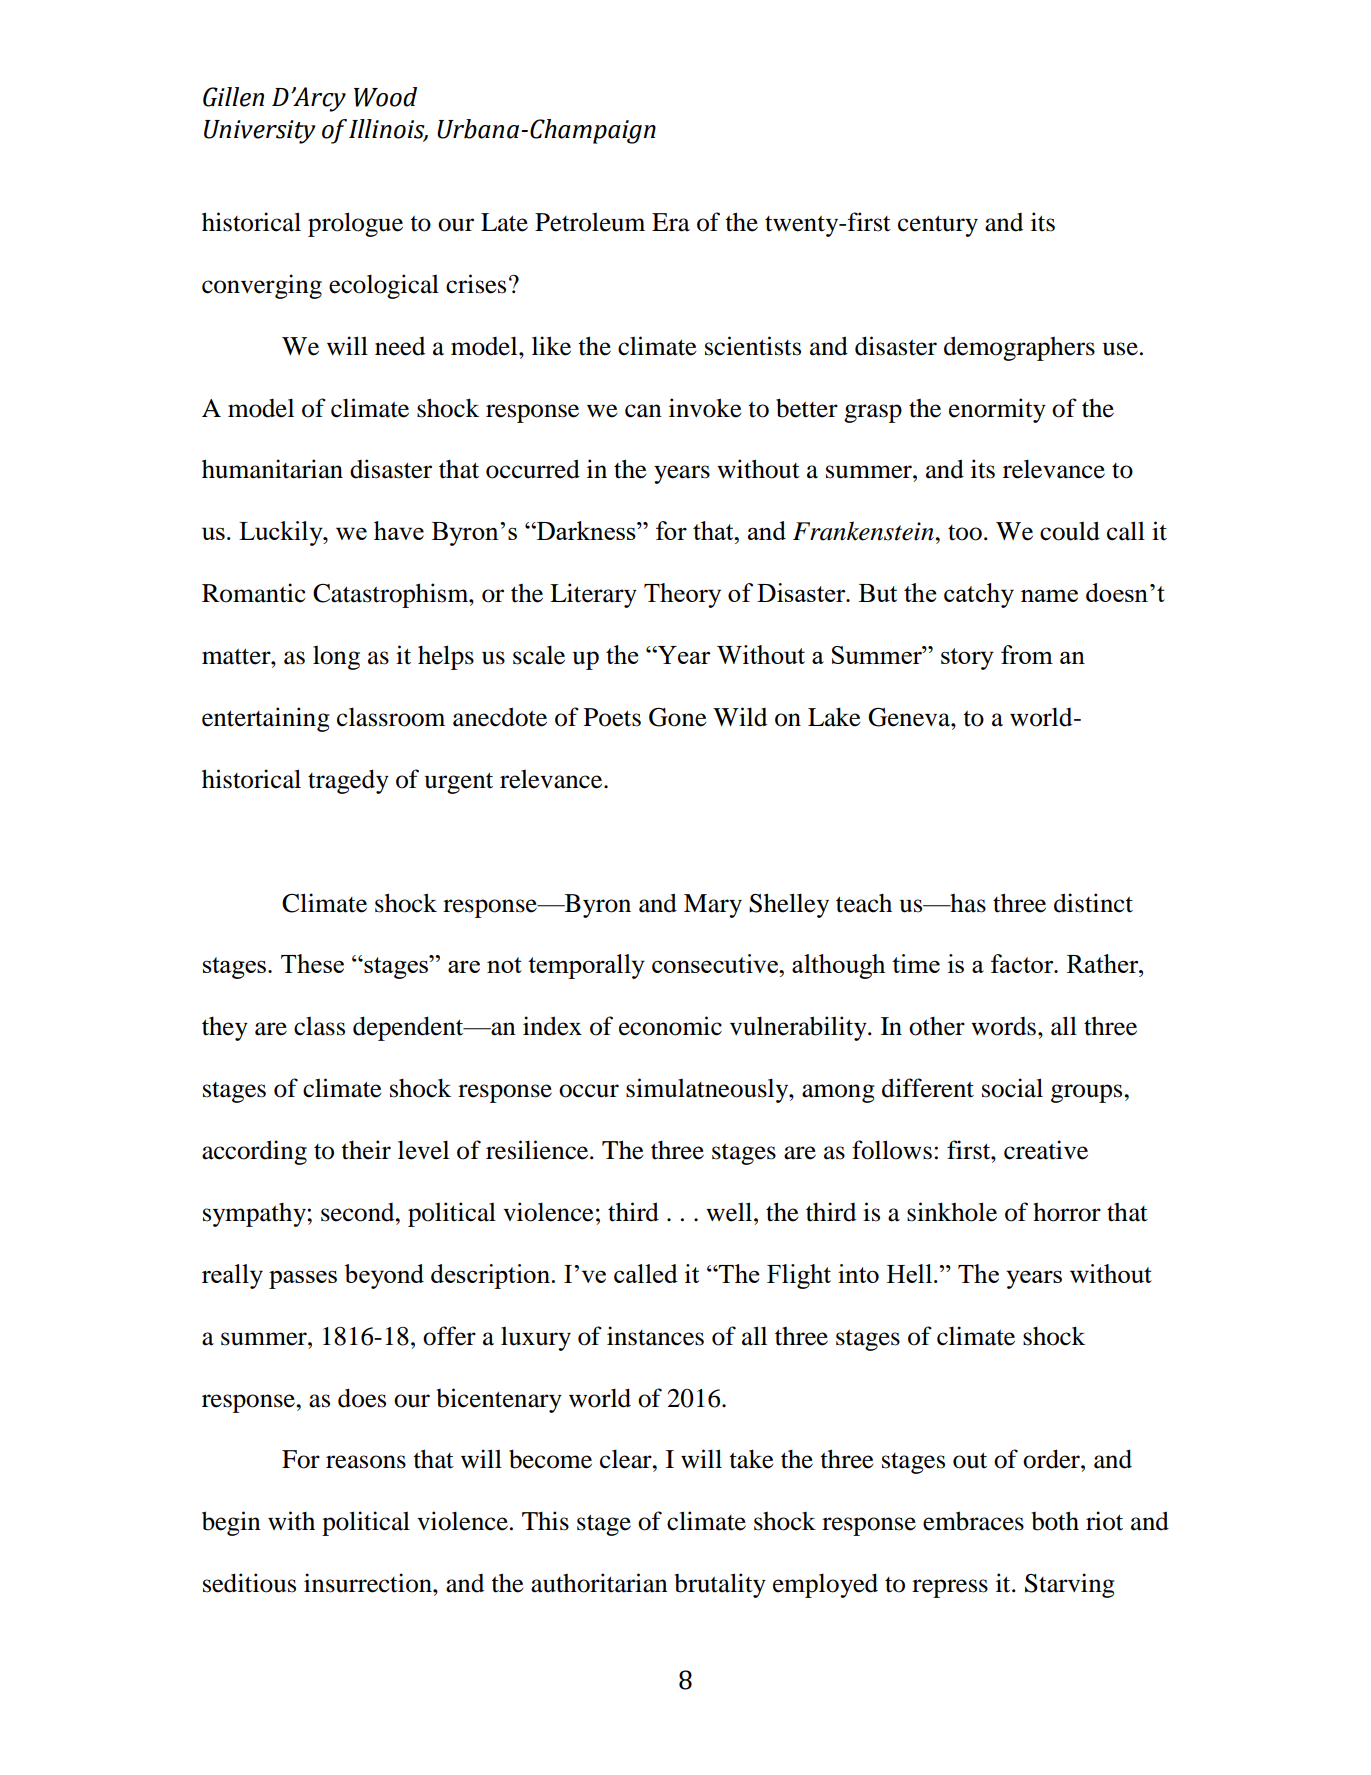  I want to click on century, so click(938, 226).
